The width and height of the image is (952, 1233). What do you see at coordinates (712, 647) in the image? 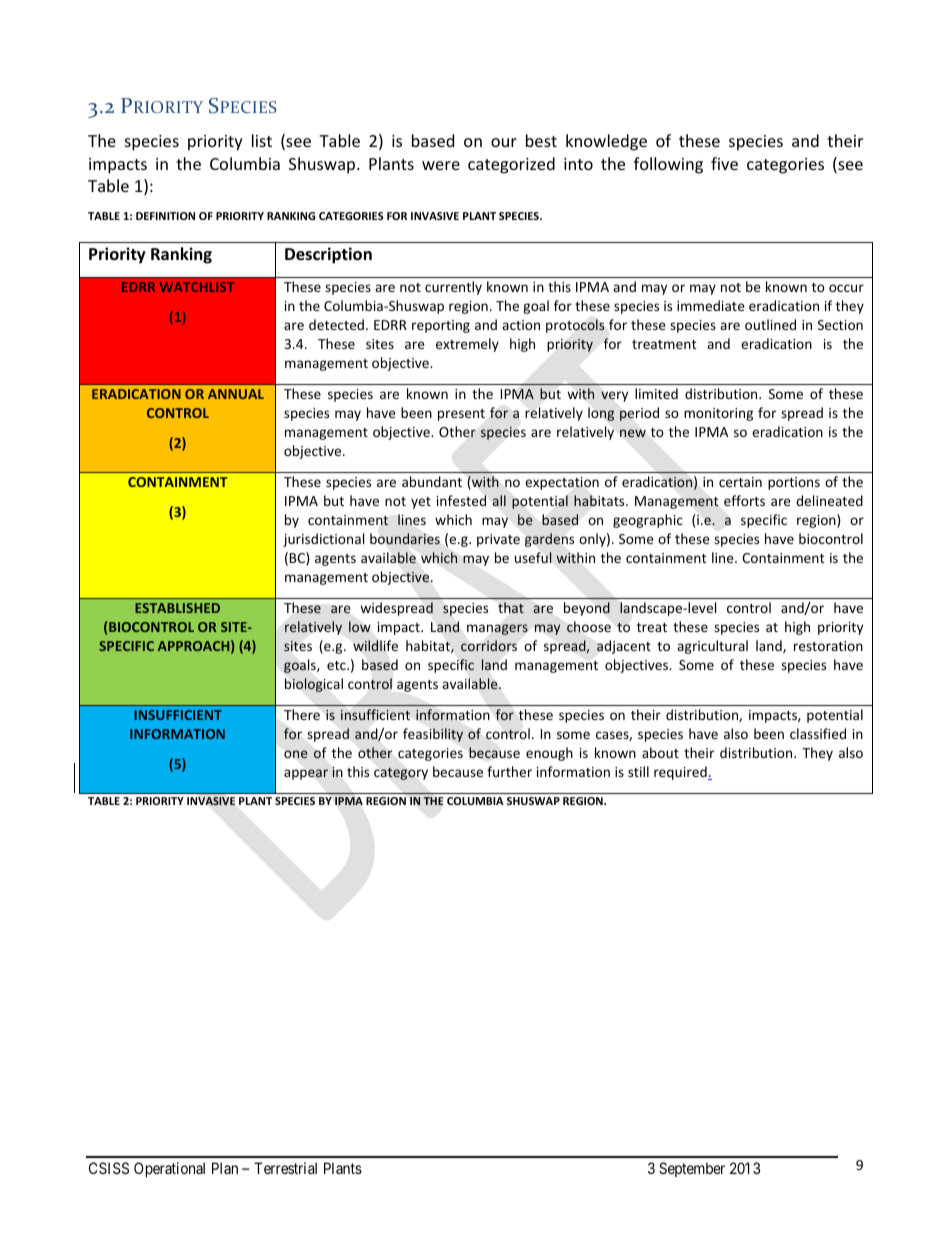
I see `agricultural` at bounding box center [712, 647].
